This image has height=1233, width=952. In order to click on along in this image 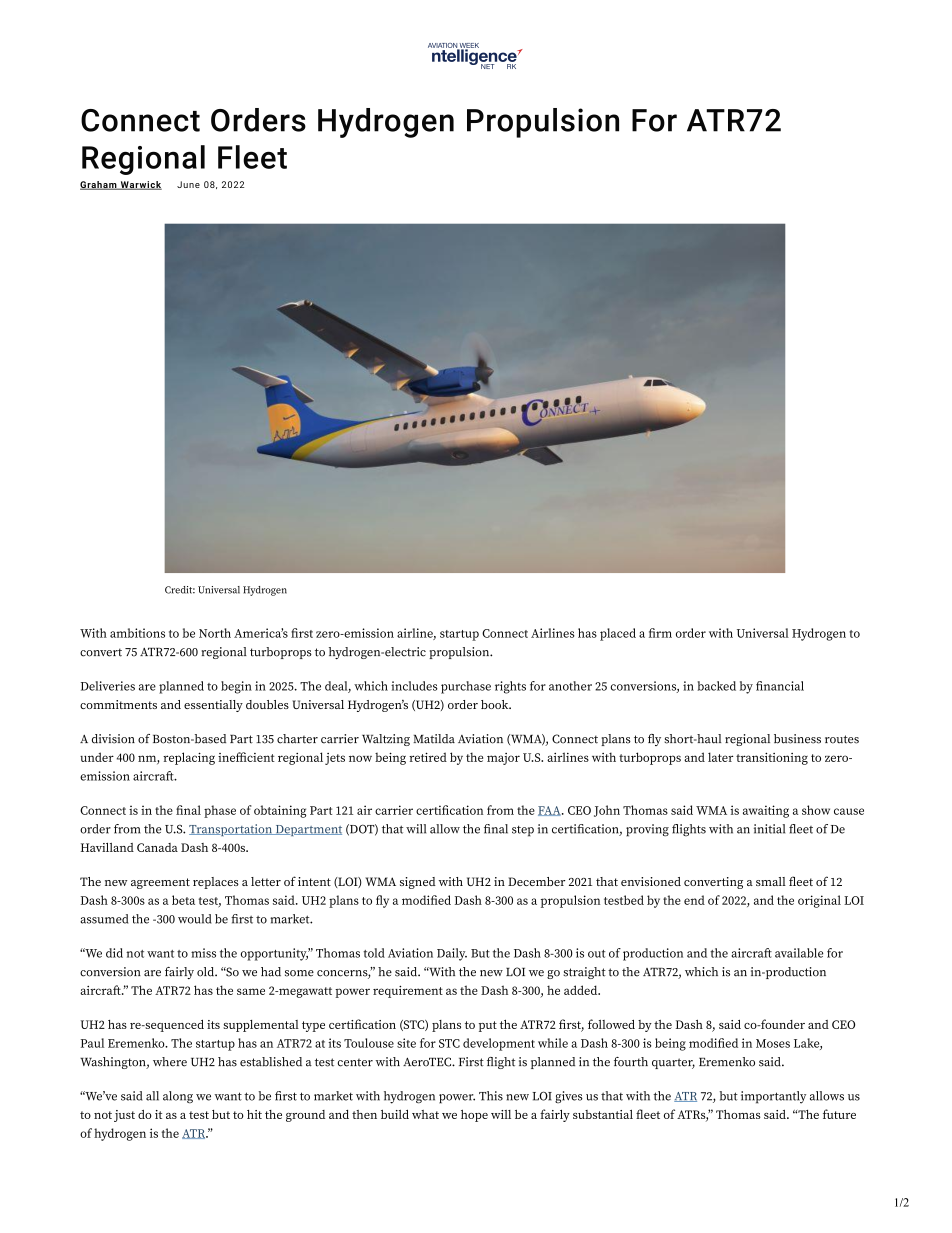, I will do `click(178, 1097)`.
